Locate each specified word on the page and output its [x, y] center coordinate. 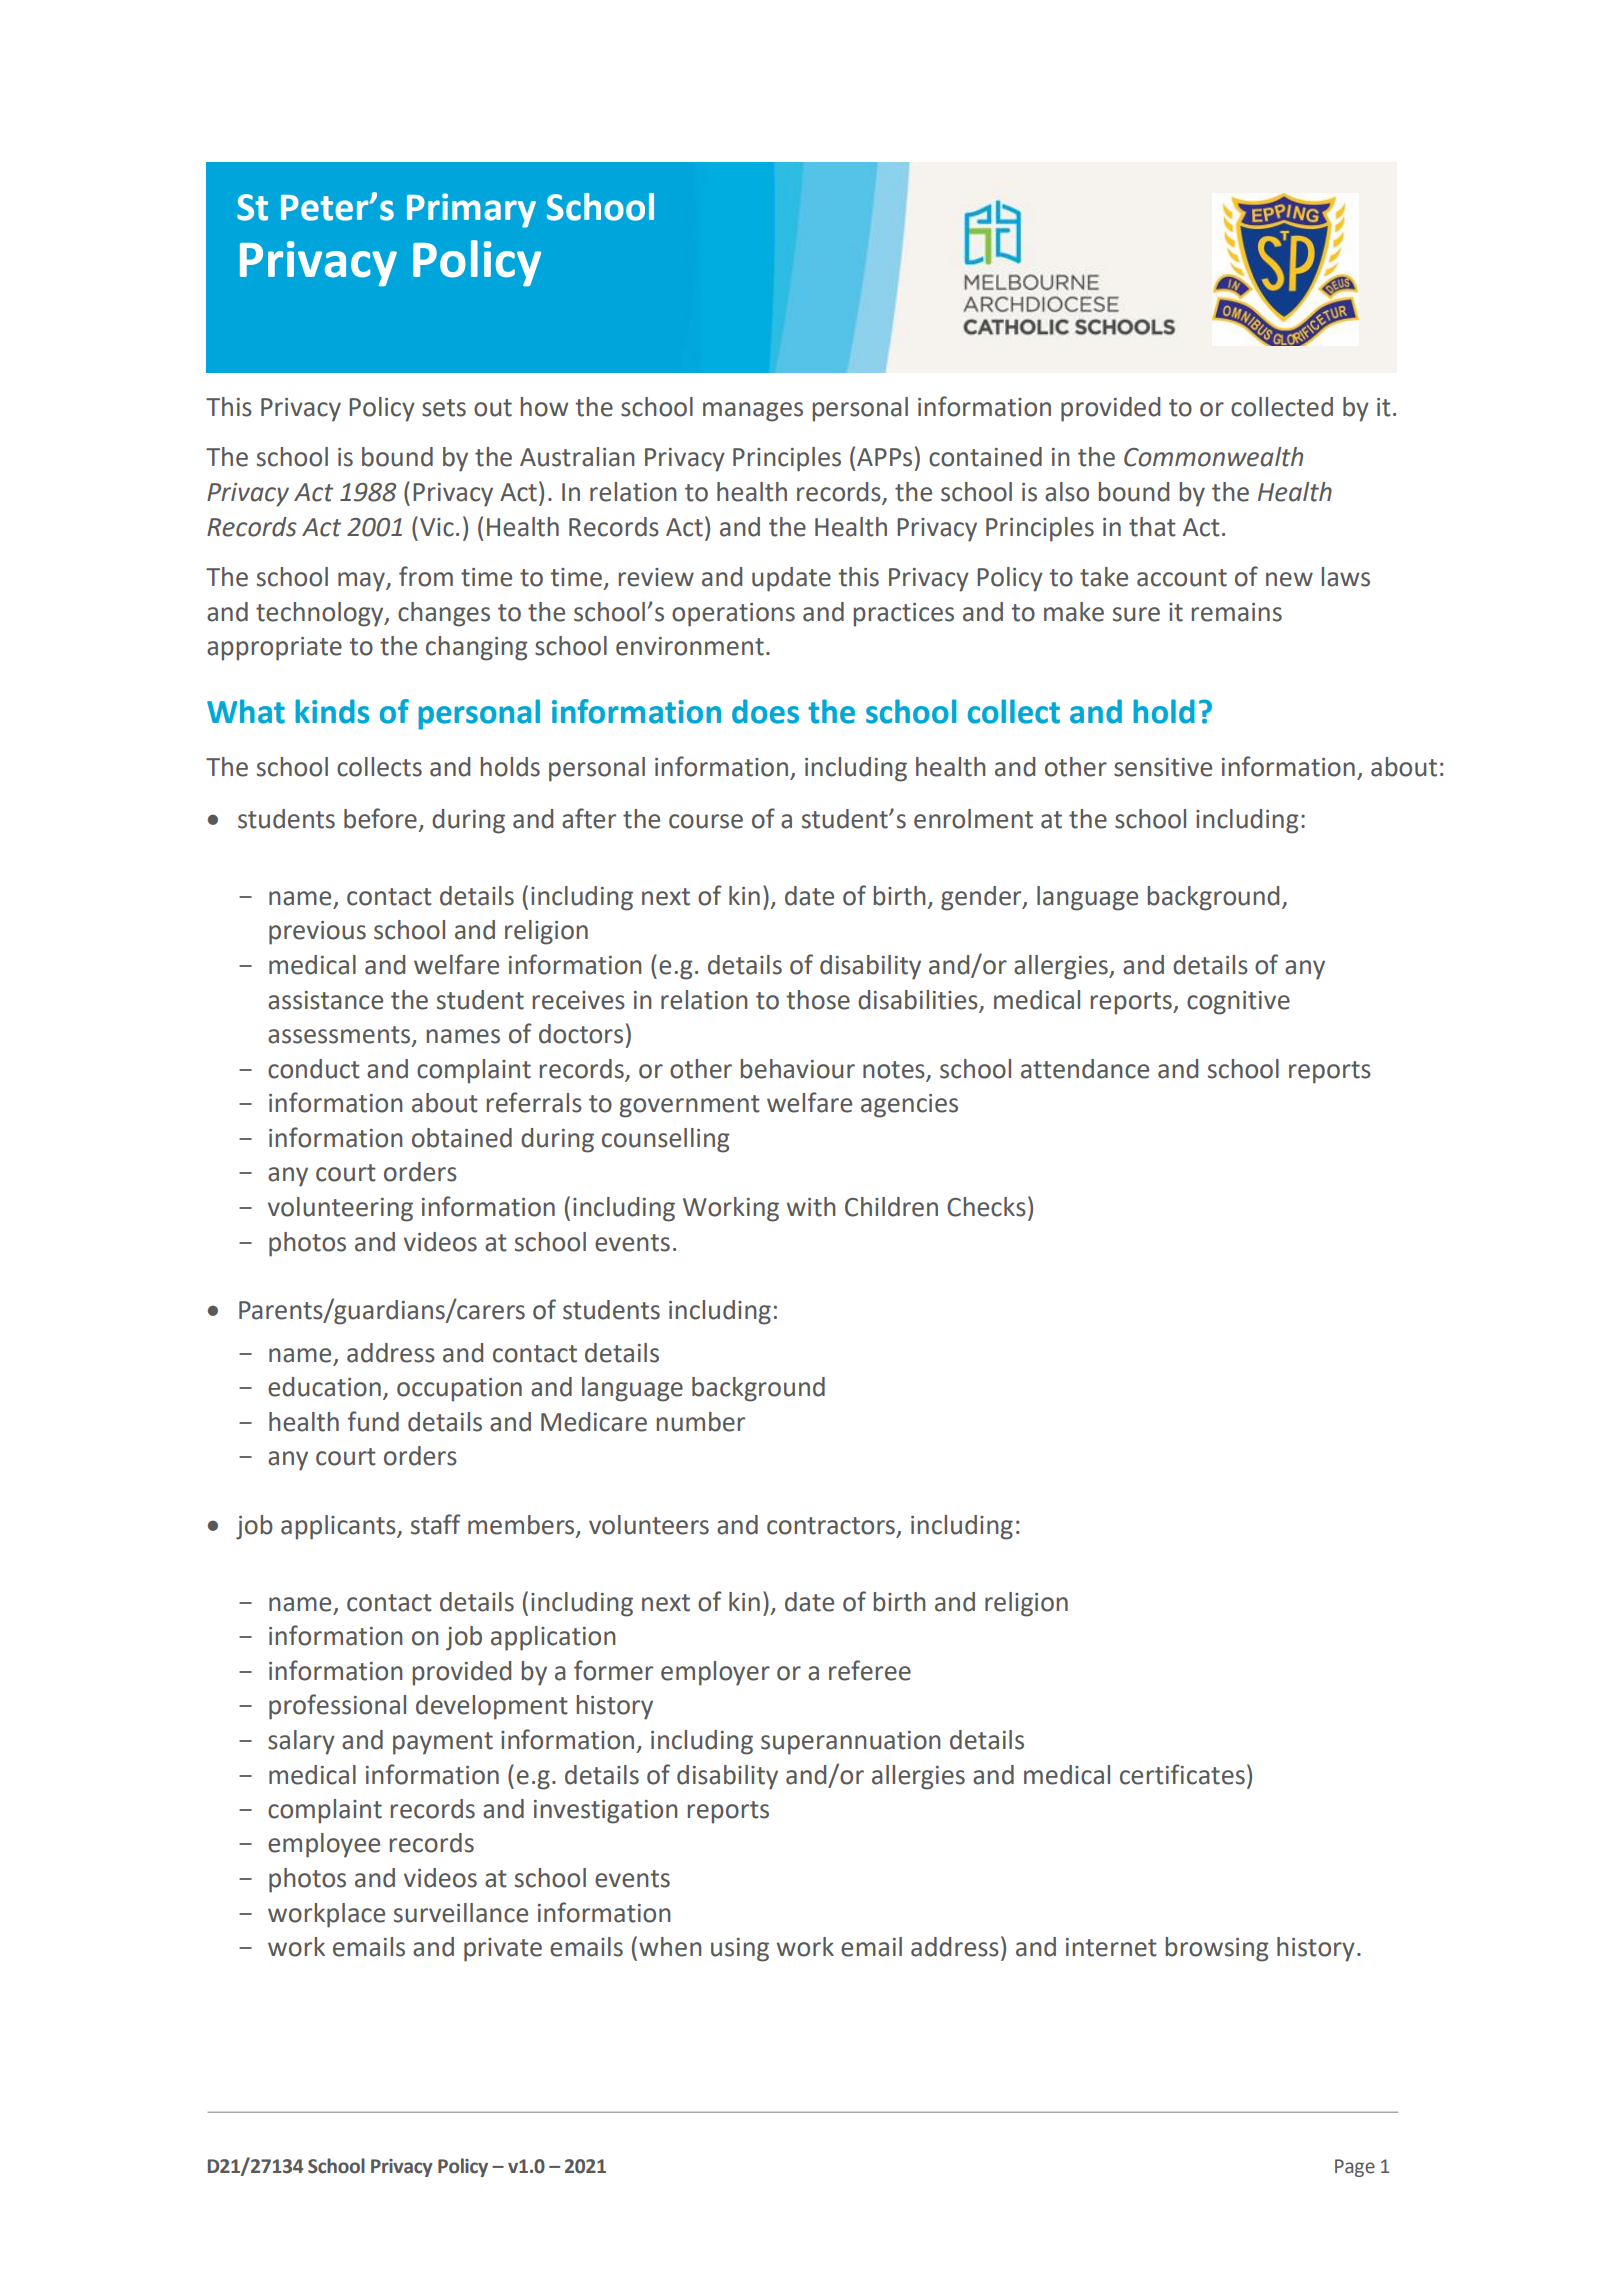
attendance [1085, 1069]
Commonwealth [1213, 457]
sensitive [1163, 767]
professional [337, 1707]
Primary [471, 210]
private [503, 1950]
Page [1355, 2168]
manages [753, 412]
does [765, 711]
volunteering [340, 1209]
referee [870, 1670]
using [740, 1950]
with [811, 1207]
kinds [333, 711]
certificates [1182, 1774]
